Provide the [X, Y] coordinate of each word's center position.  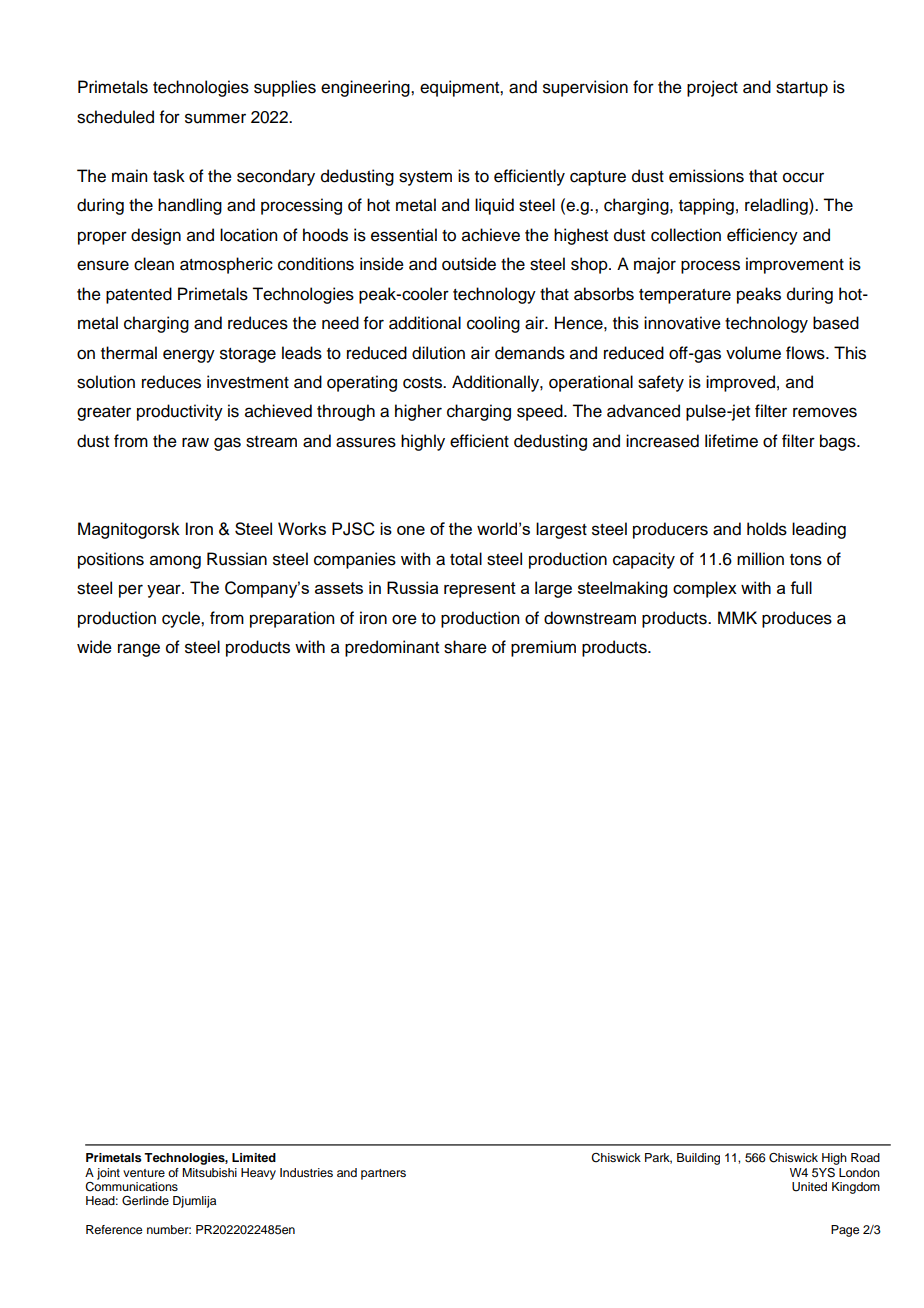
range [139, 650]
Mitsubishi [209, 1172]
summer [215, 118]
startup [802, 89]
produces [797, 619]
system [425, 178]
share [465, 647]
